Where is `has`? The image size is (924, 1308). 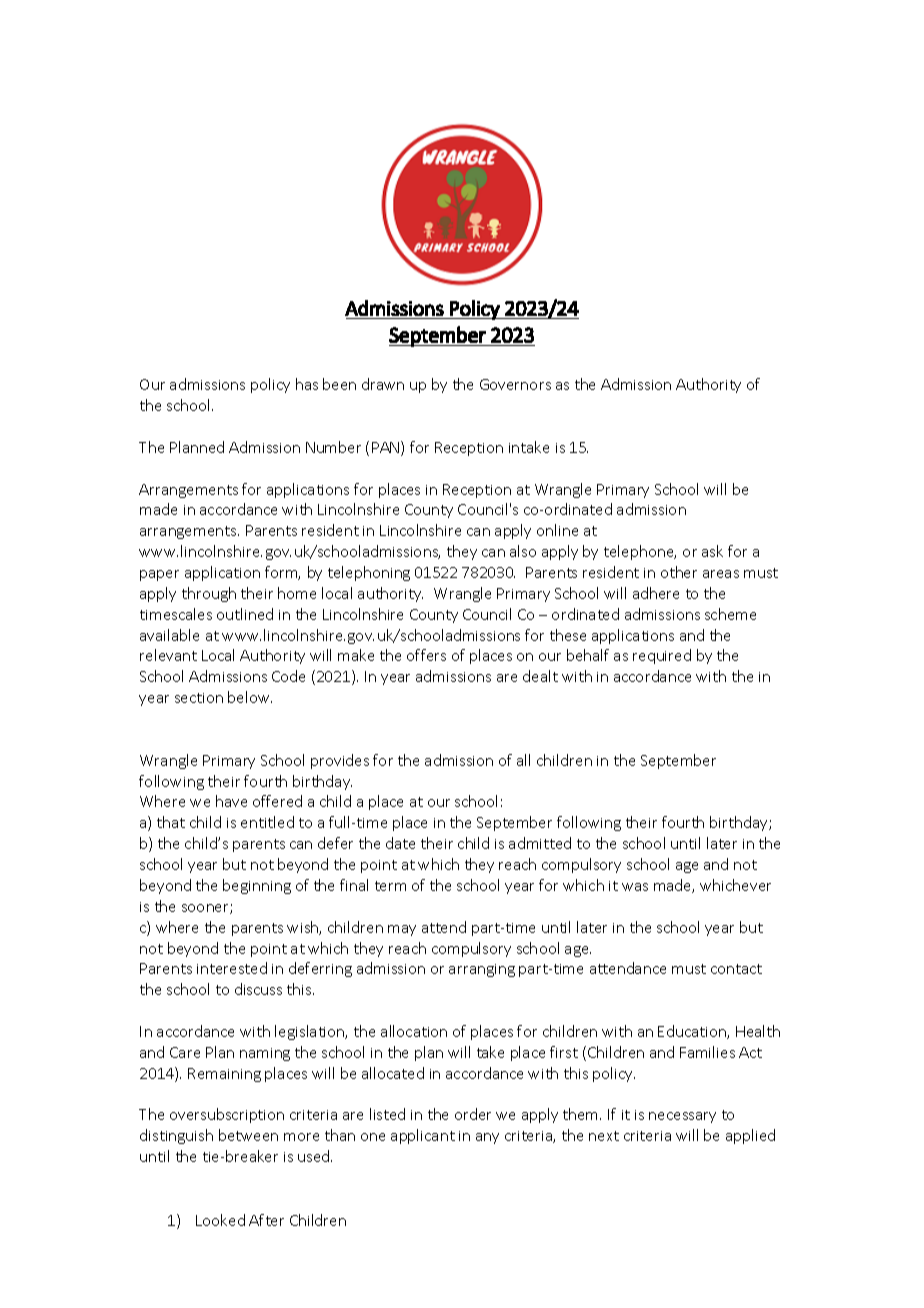 has is located at coordinates (307, 384).
